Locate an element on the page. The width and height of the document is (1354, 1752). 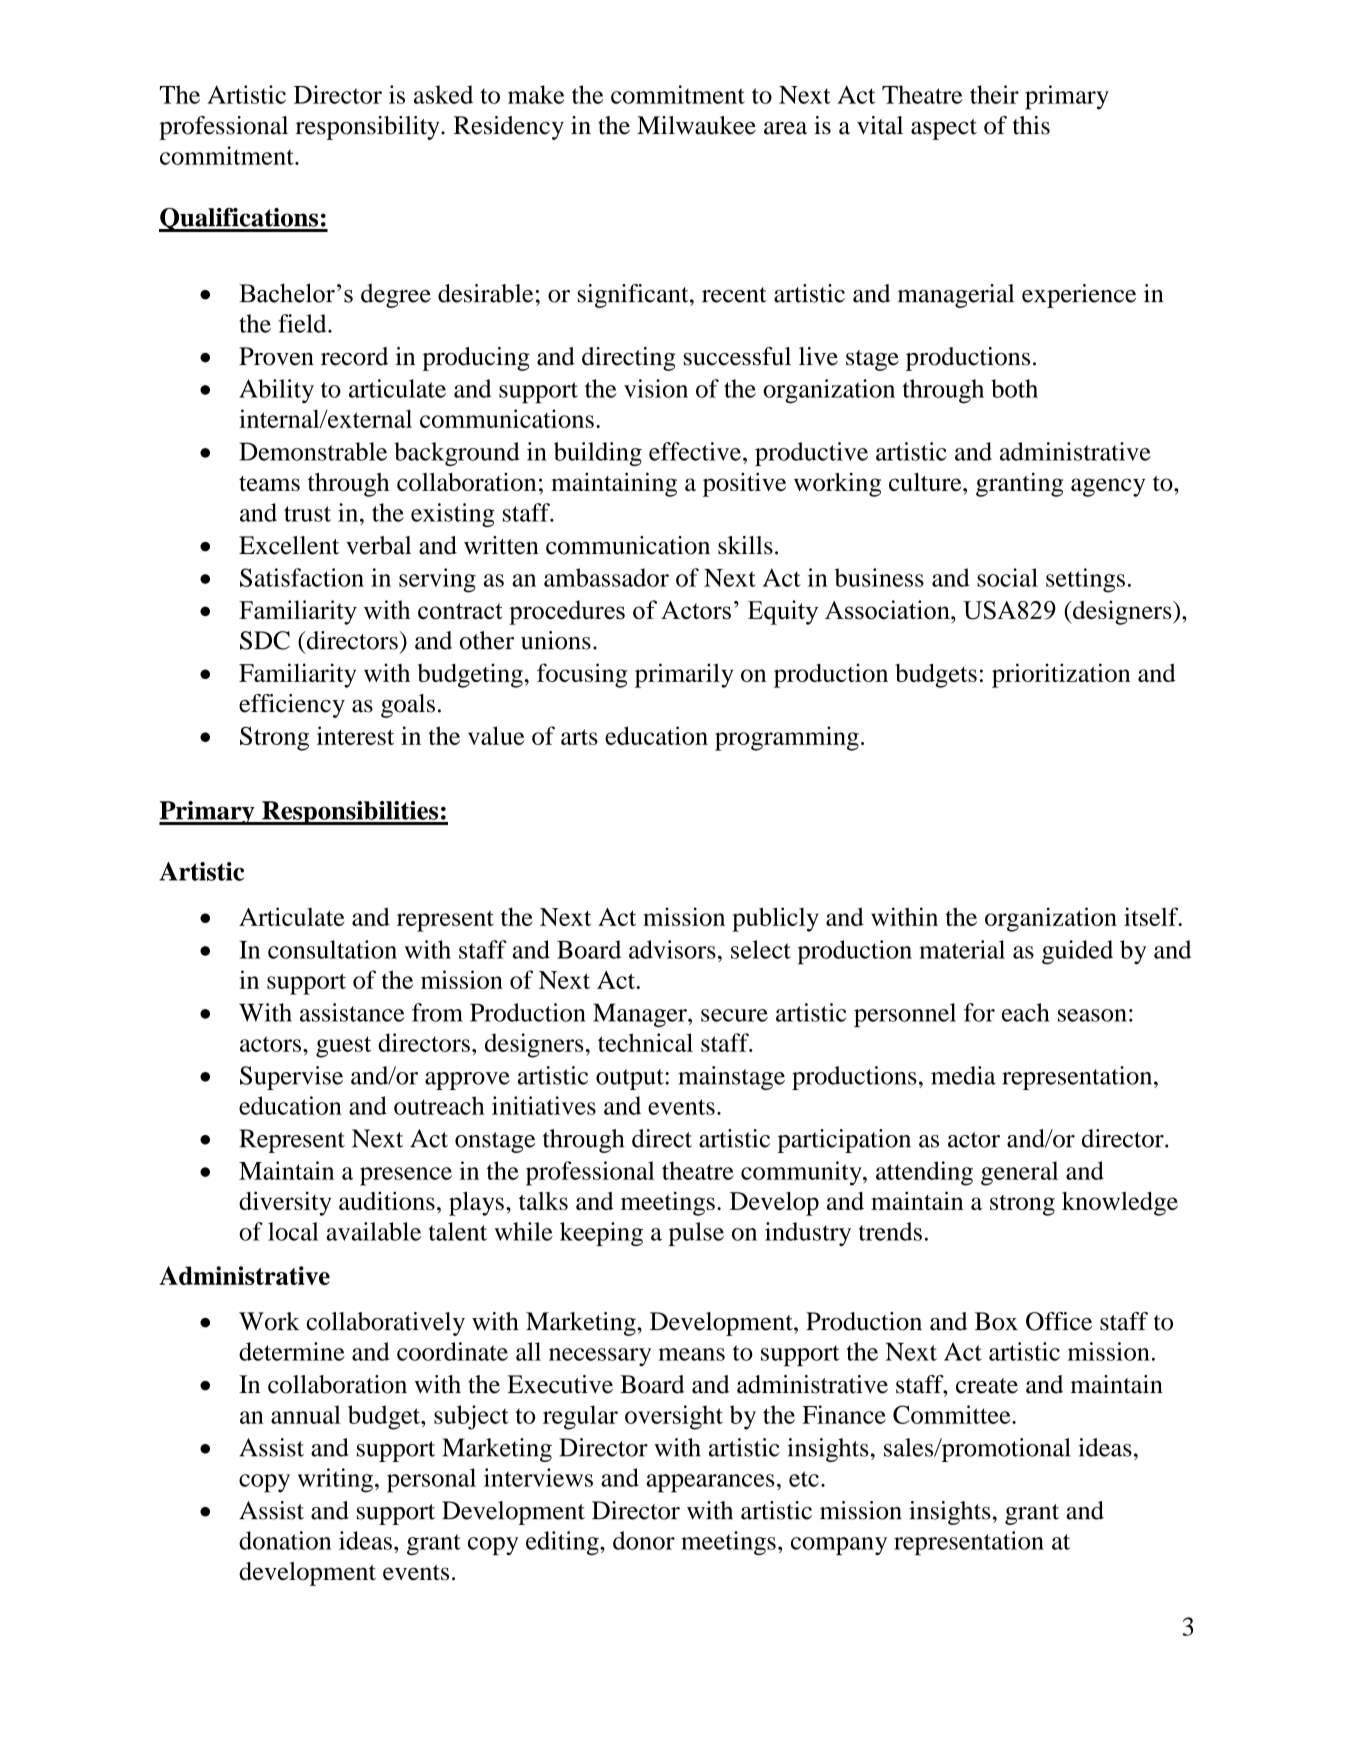
presence is located at coordinates (406, 1176).
